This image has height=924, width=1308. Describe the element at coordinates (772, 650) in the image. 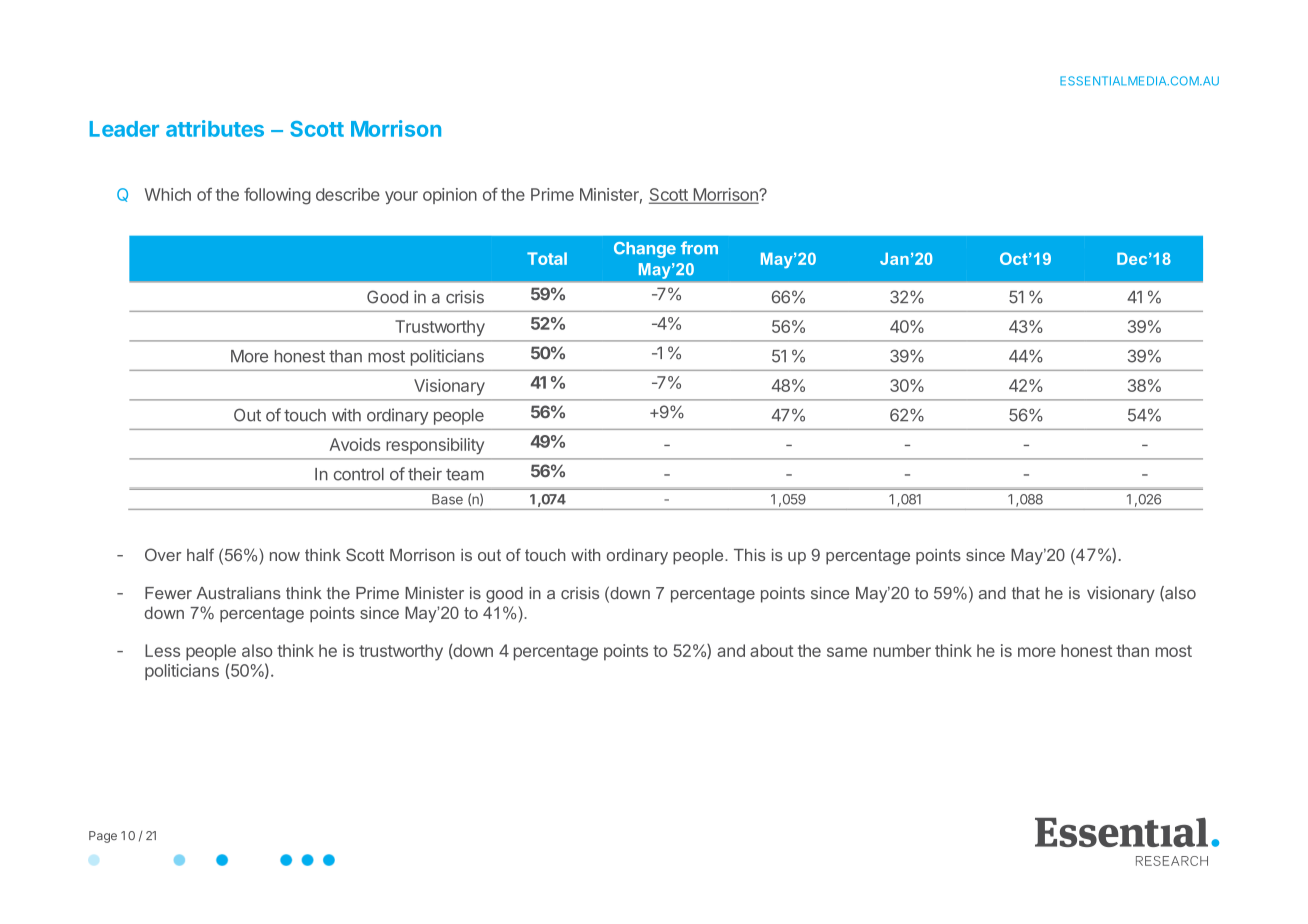

I see `about` at that location.
